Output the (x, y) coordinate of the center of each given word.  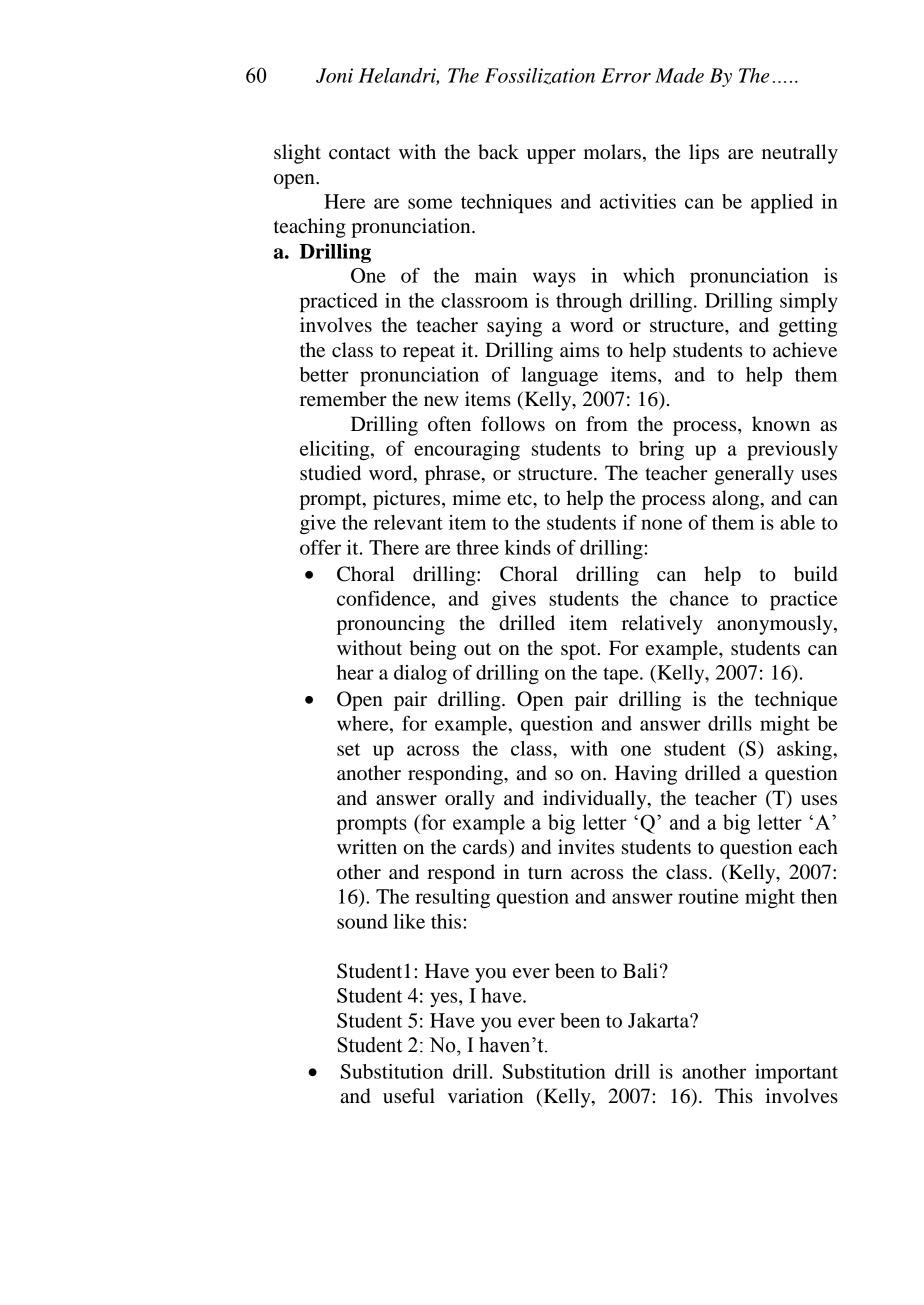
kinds (528, 547)
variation (485, 1096)
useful (409, 1096)
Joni (334, 75)
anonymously (776, 625)
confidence (385, 598)
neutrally (800, 154)
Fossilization (540, 76)
